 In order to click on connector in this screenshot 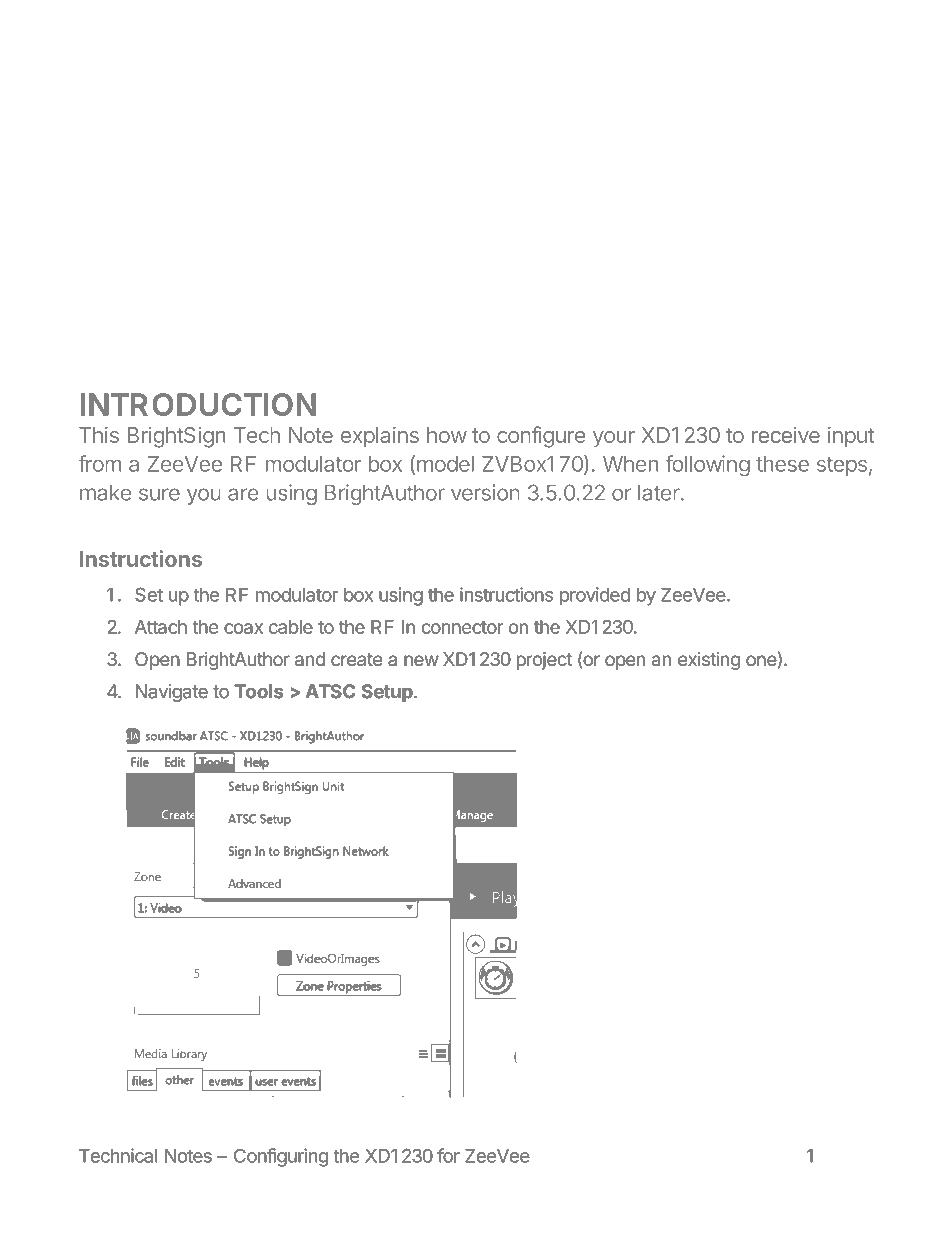, I will do `click(462, 627)`.
